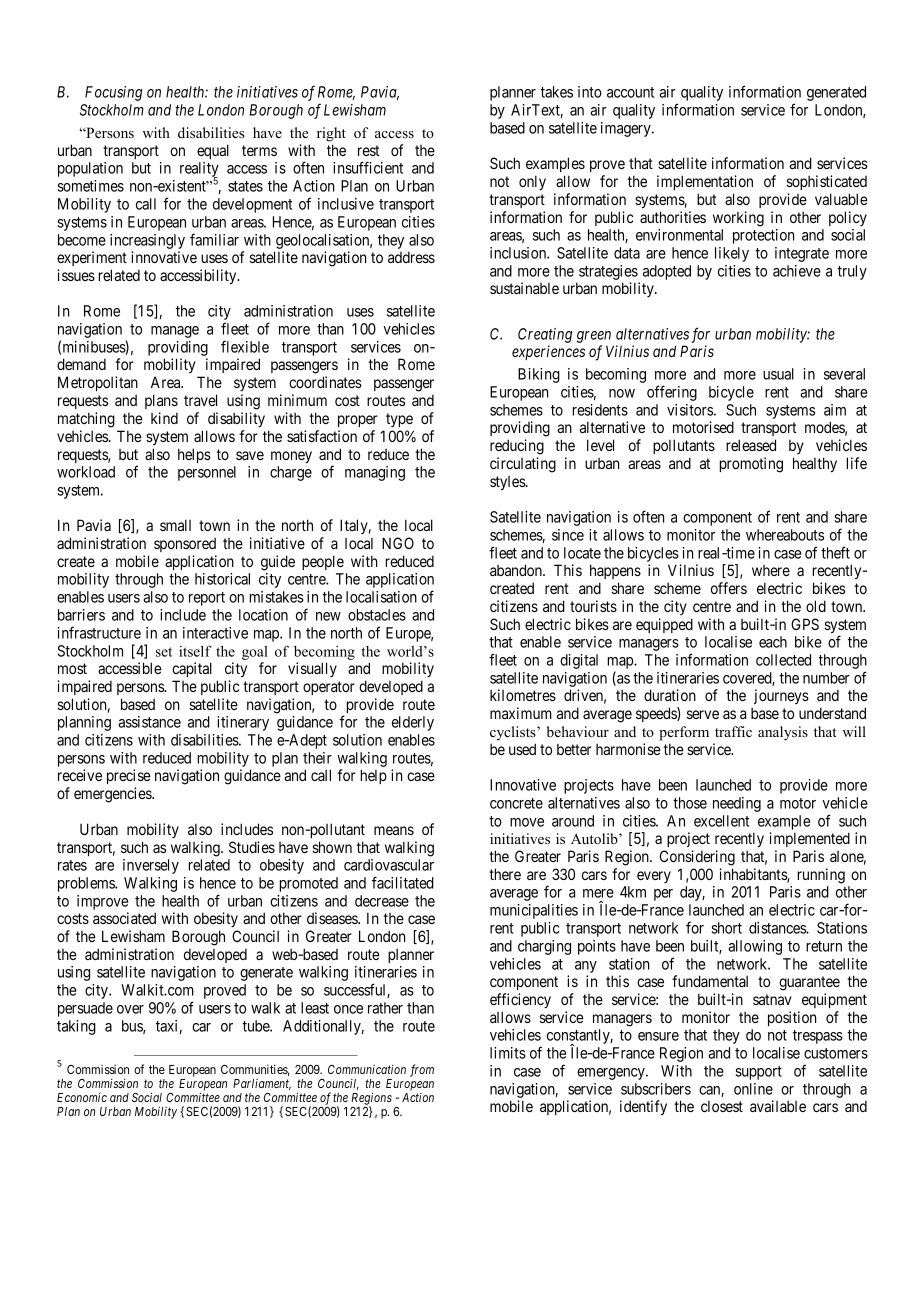 This page has width=924, height=1308. I want to click on kind, so click(164, 418).
